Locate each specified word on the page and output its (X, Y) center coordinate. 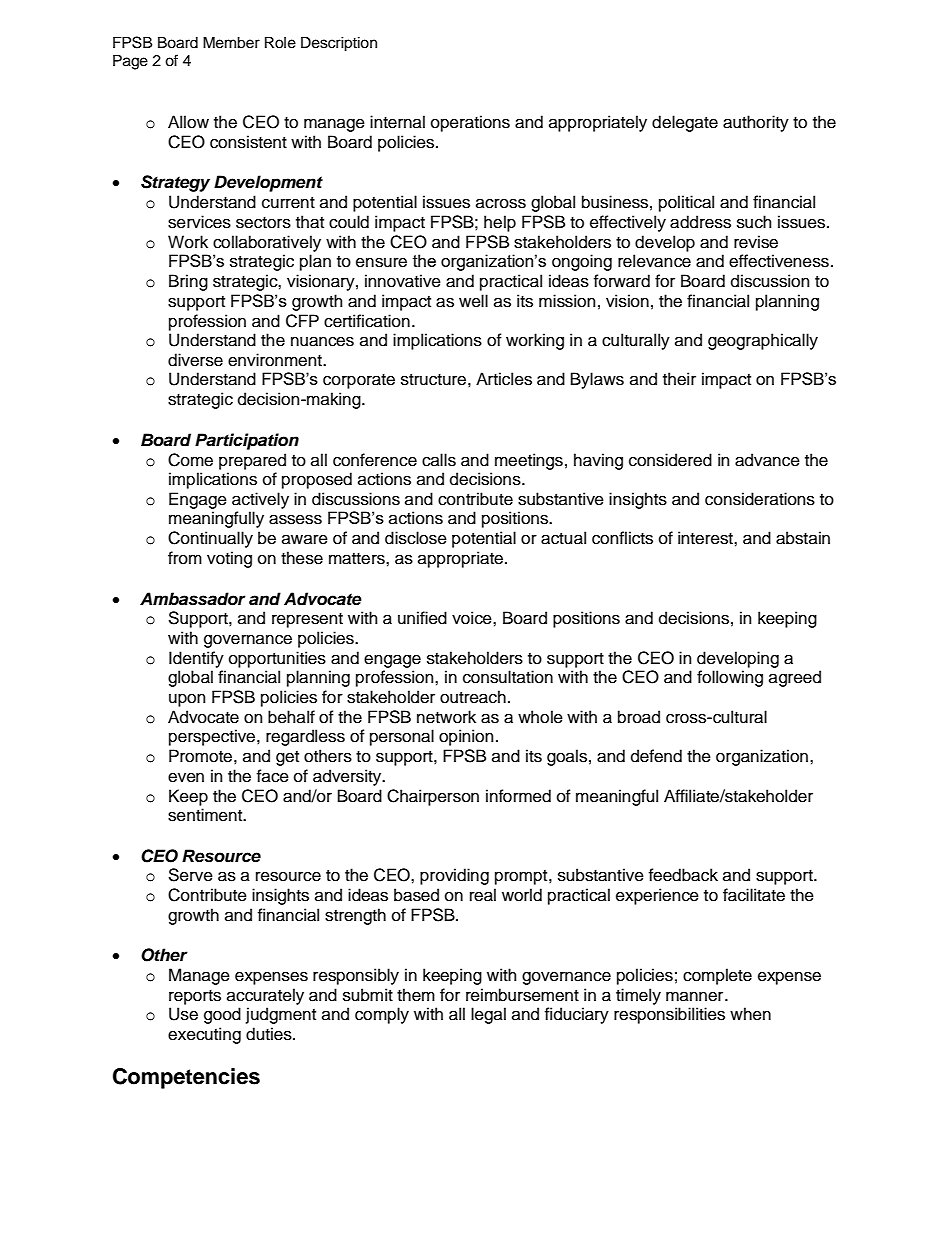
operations (470, 123)
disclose (416, 538)
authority (756, 123)
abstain (803, 538)
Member (231, 42)
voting (229, 559)
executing (204, 1035)
